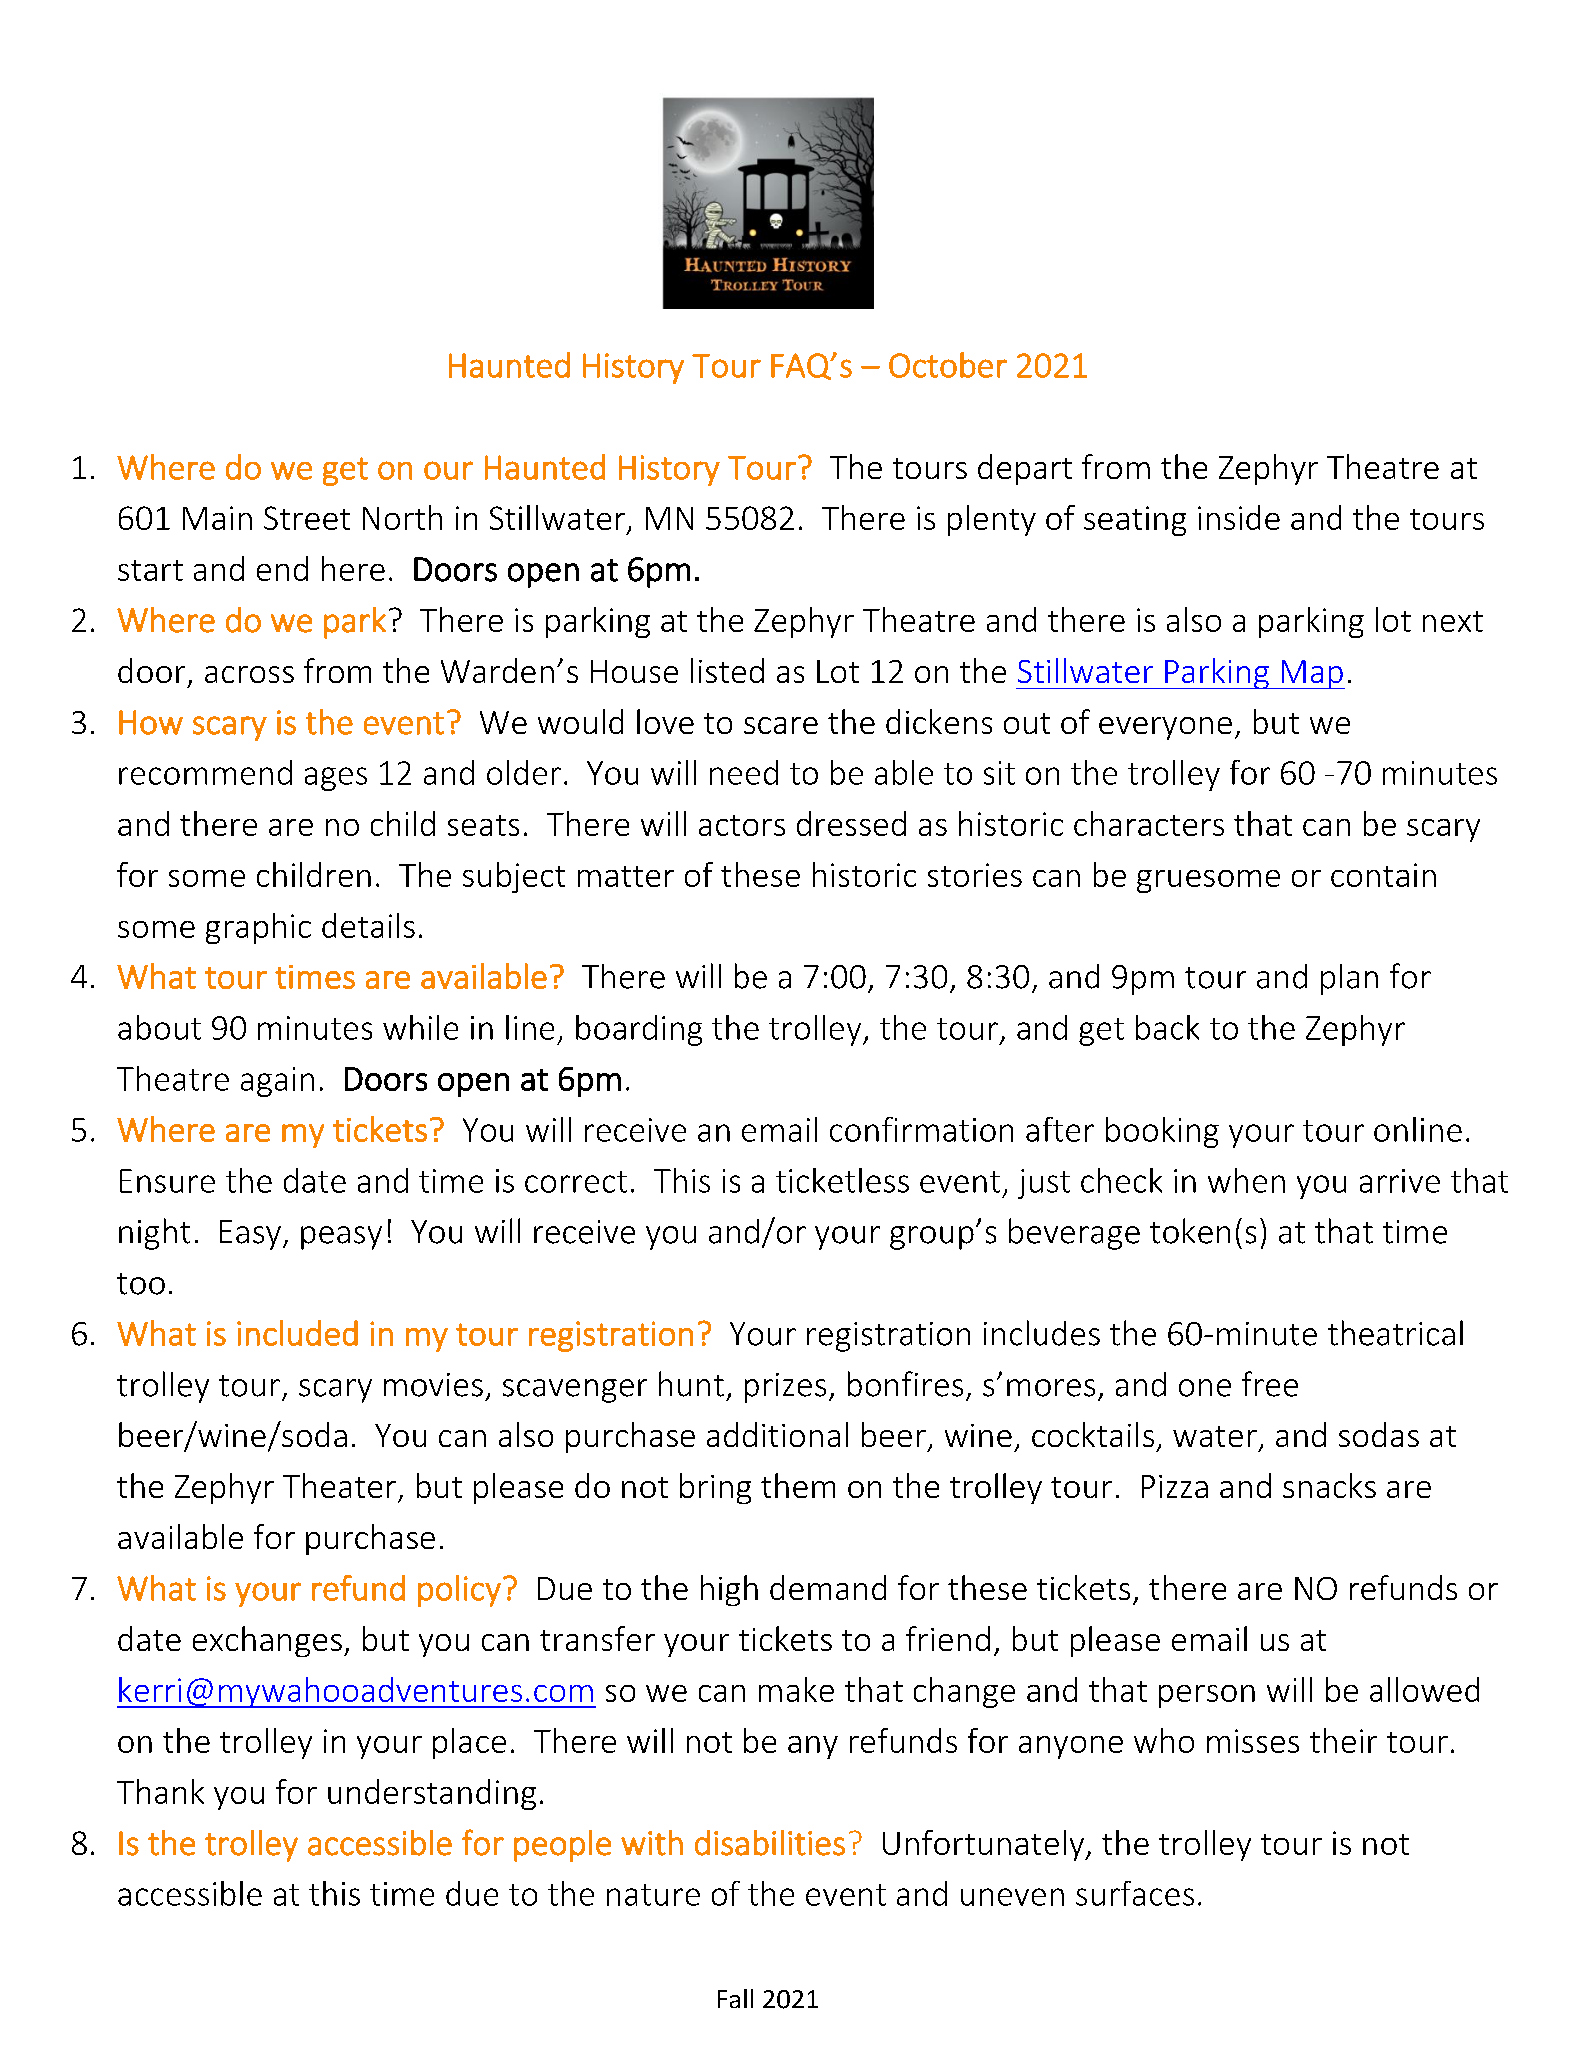 The height and width of the image is (2053, 1586). I want to click on October, so click(948, 365).
